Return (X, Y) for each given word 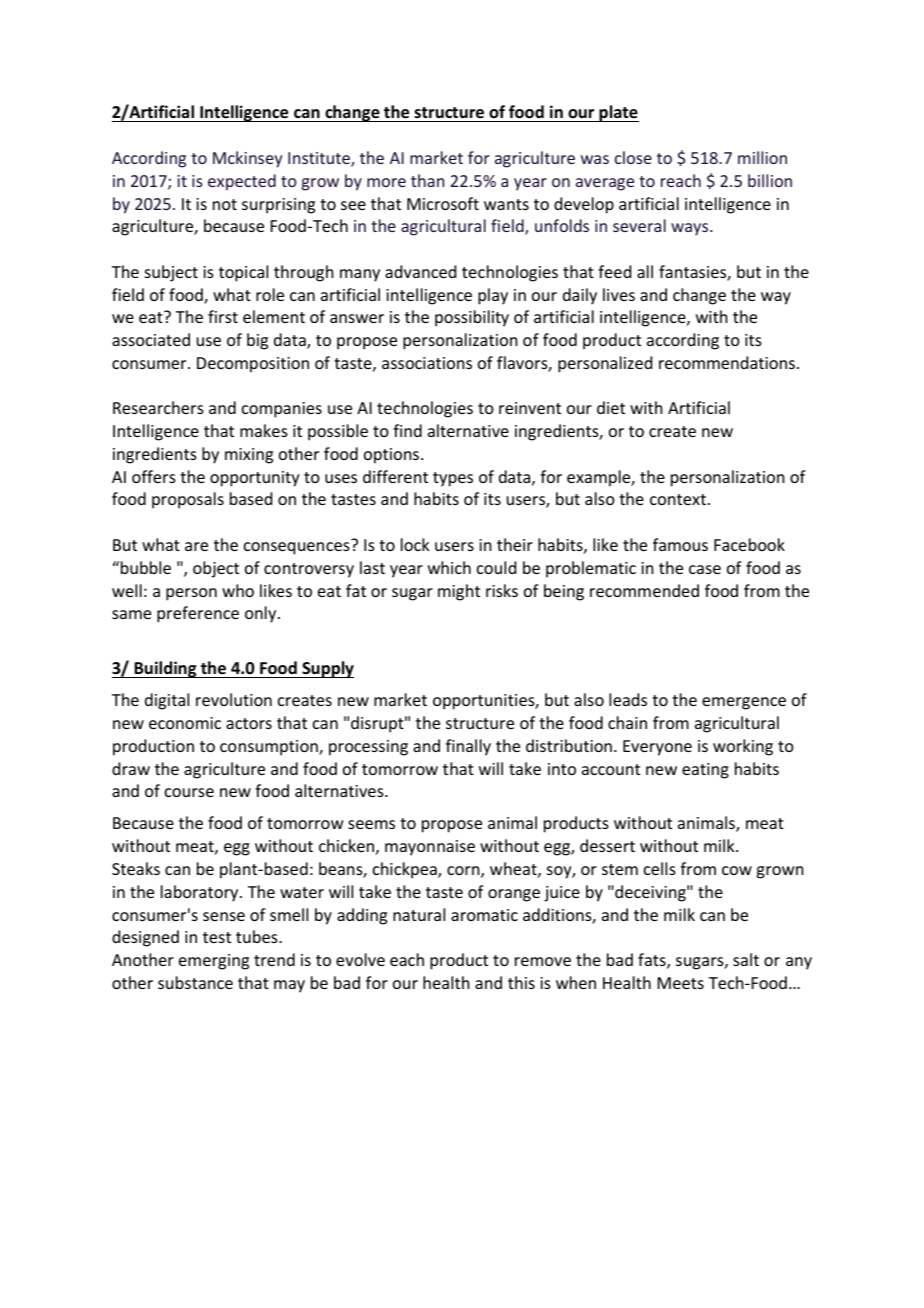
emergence (744, 703)
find (407, 430)
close (633, 157)
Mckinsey (247, 159)
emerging (214, 962)
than (427, 180)
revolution (234, 699)
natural (419, 914)
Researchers (158, 407)
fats (653, 961)
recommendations (727, 362)
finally (468, 747)
